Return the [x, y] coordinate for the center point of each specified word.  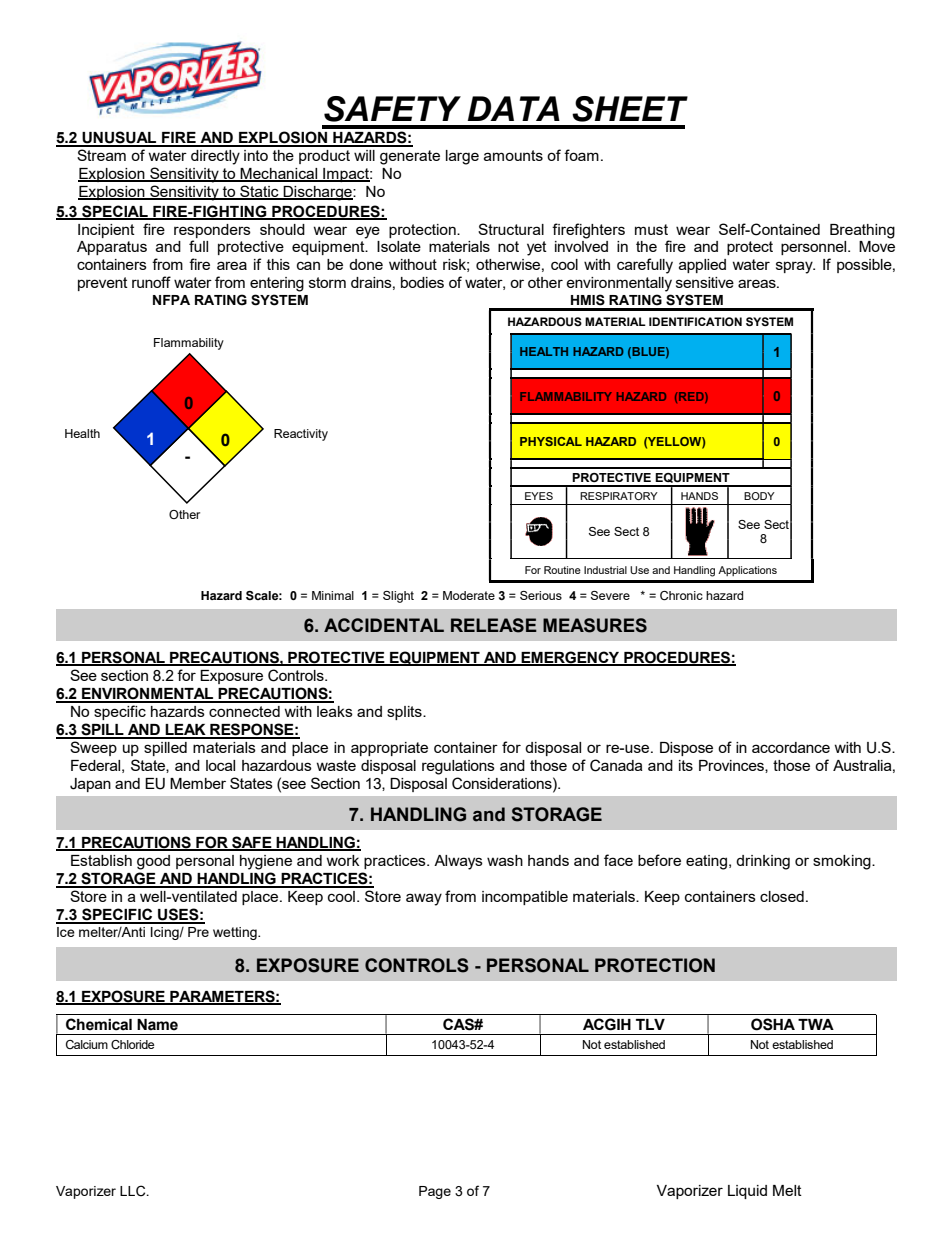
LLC [134, 1191]
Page [435, 1192]
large [462, 157]
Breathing [862, 231]
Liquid [747, 1192]
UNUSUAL [119, 138]
